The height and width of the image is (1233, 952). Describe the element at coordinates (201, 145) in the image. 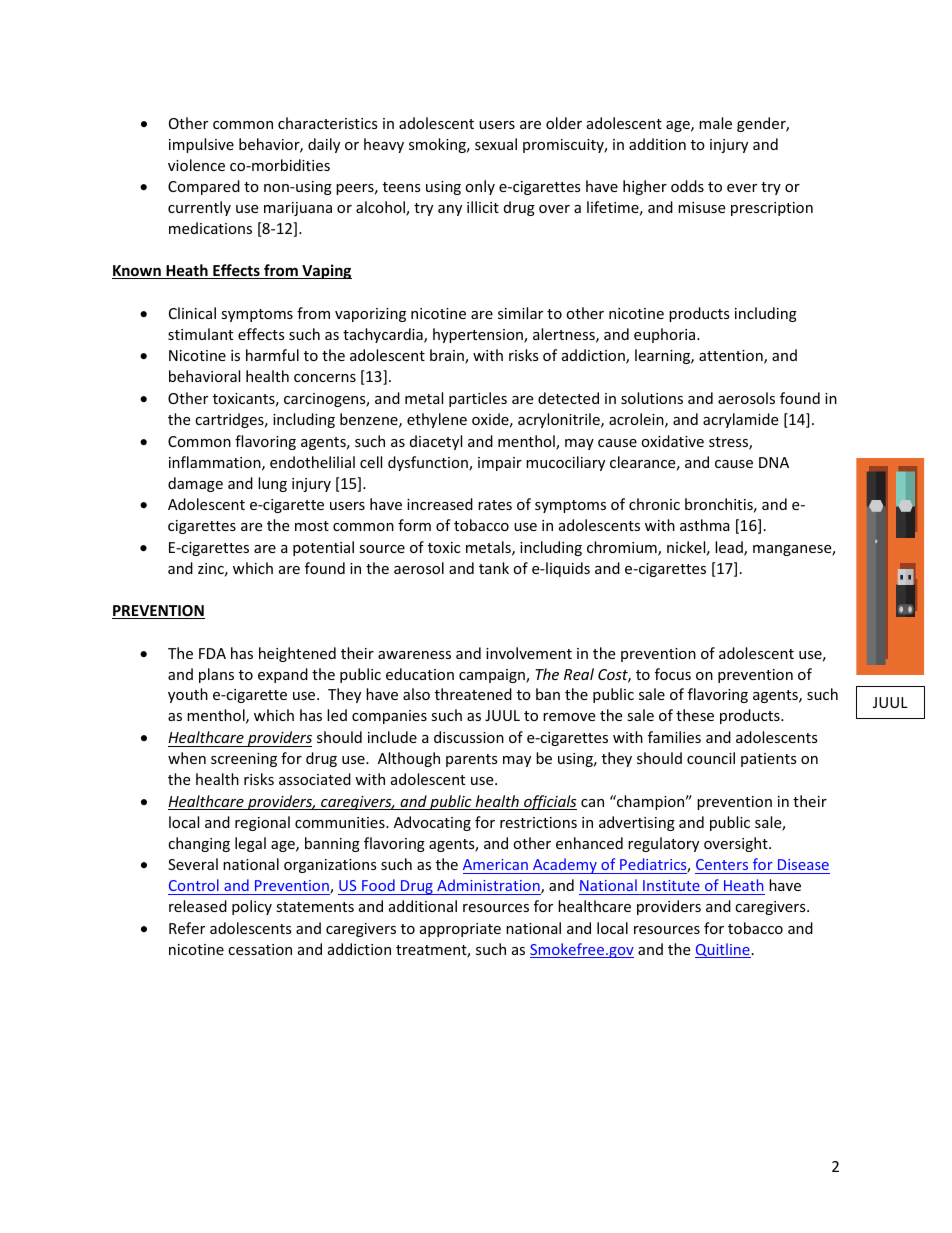

I see `impulsive` at that location.
